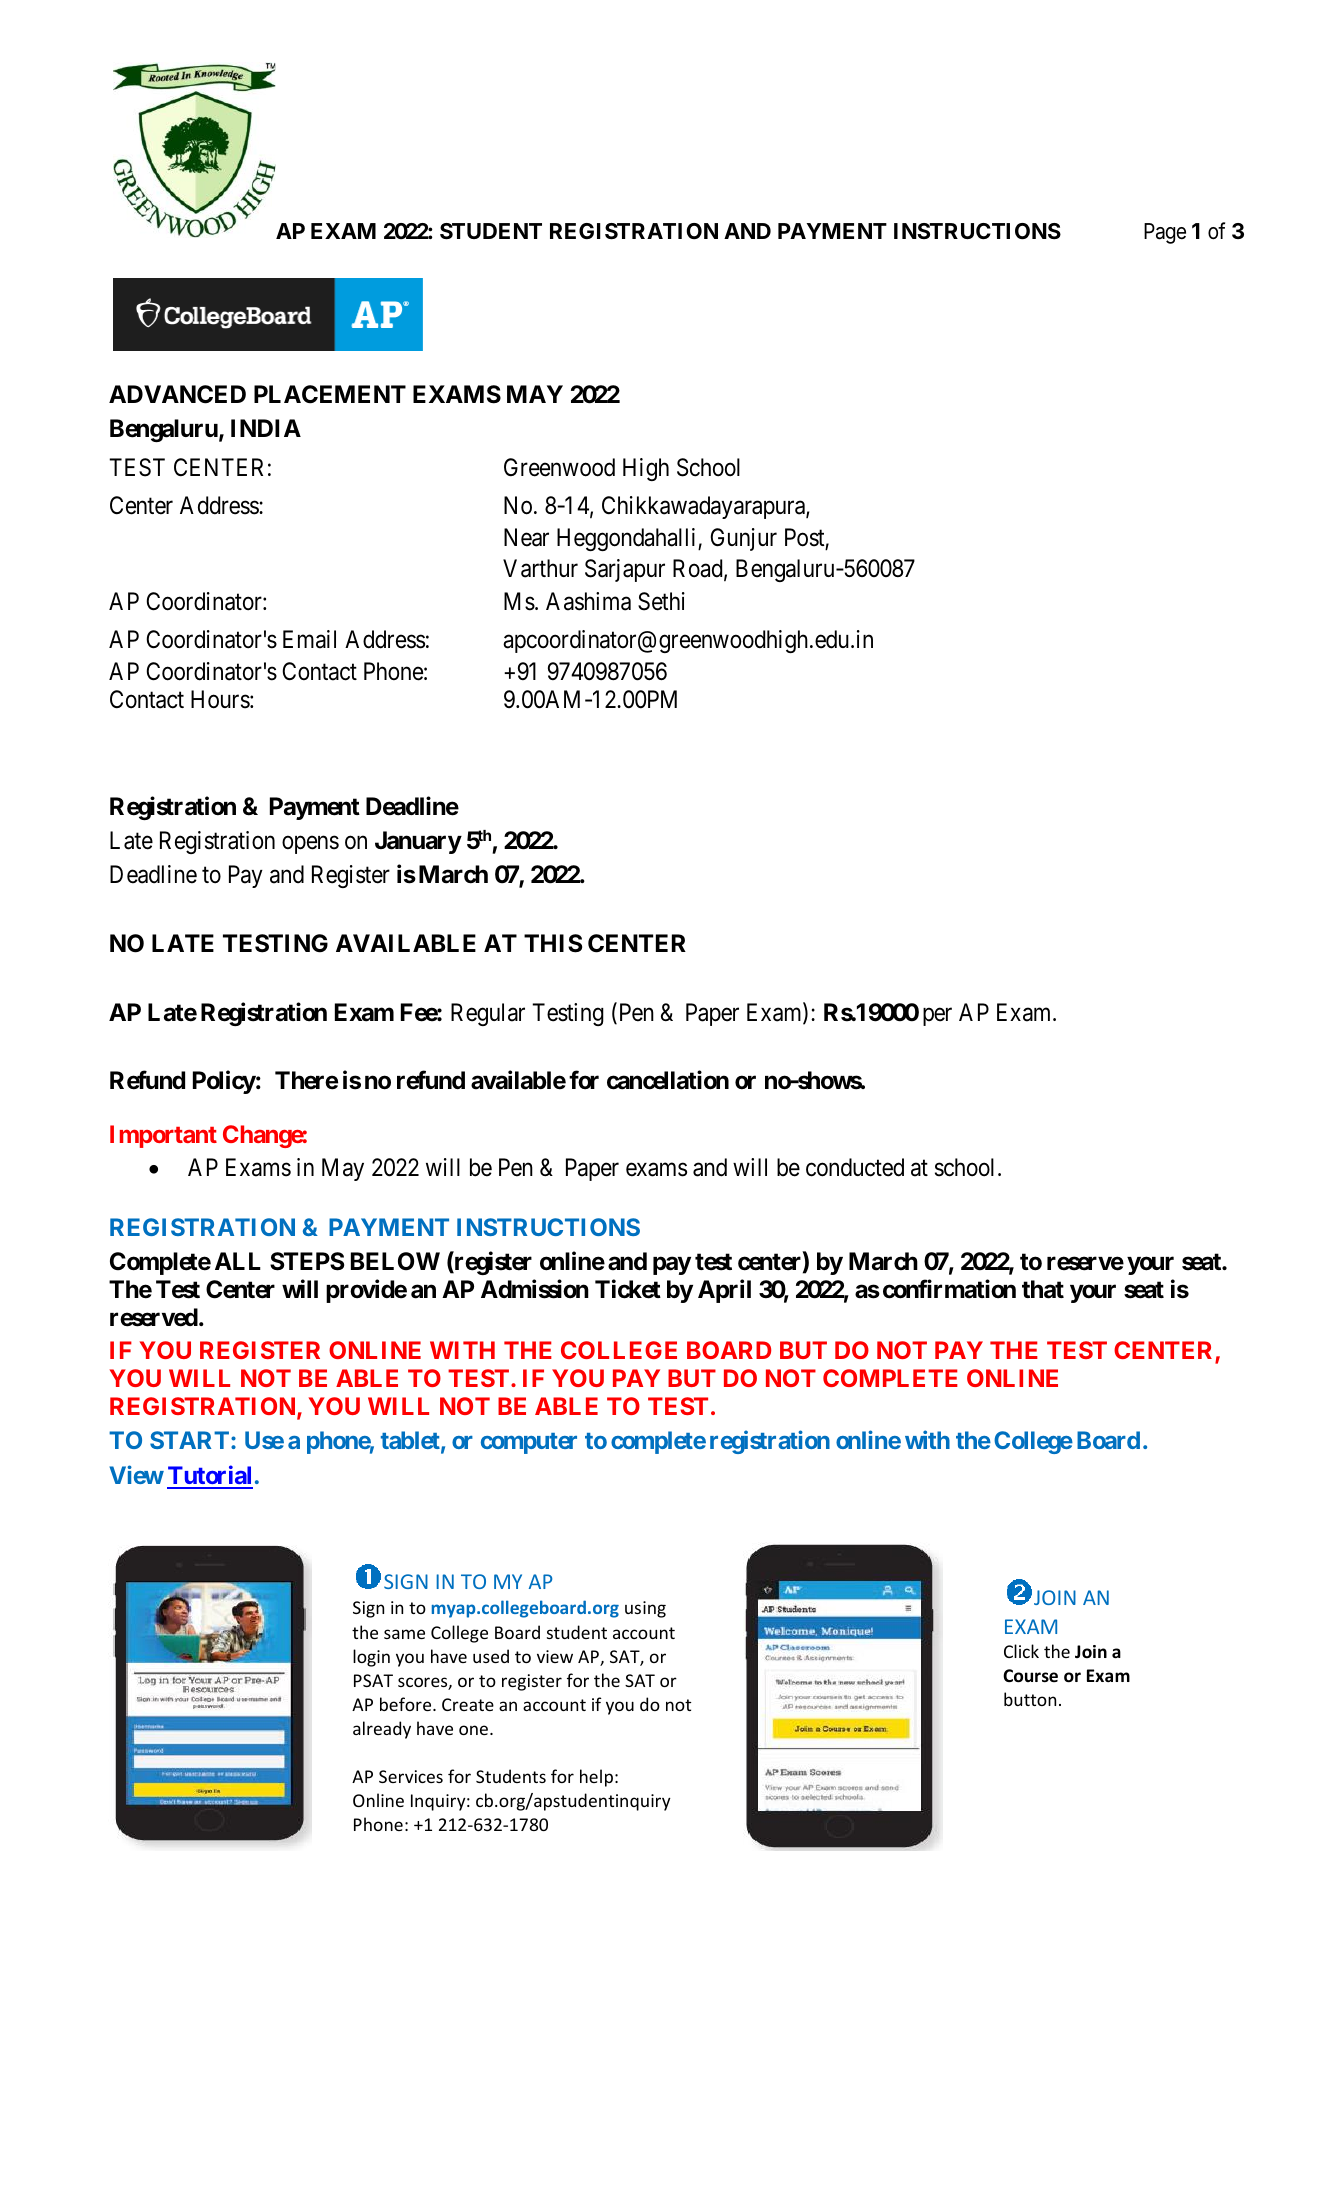  Describe the element at coordinates (526, 537) in the screenshot. I see `Near` at that location.
